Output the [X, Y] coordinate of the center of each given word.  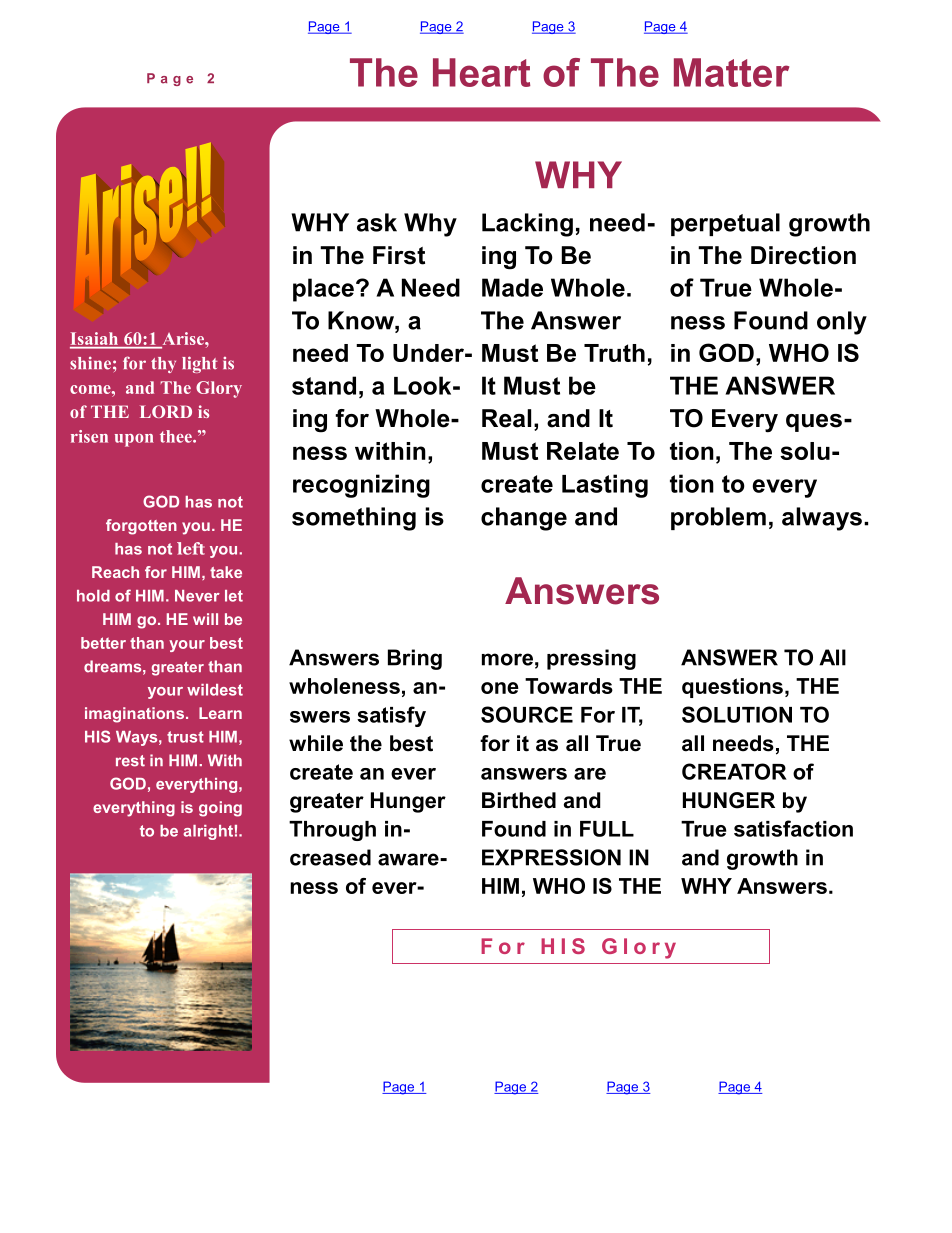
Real [506, 418]
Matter [731, 72]
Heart [481, 72]
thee [177, 436]
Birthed [519, 800]
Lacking [527, 225]
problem [718, 518]
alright [208, 832]
